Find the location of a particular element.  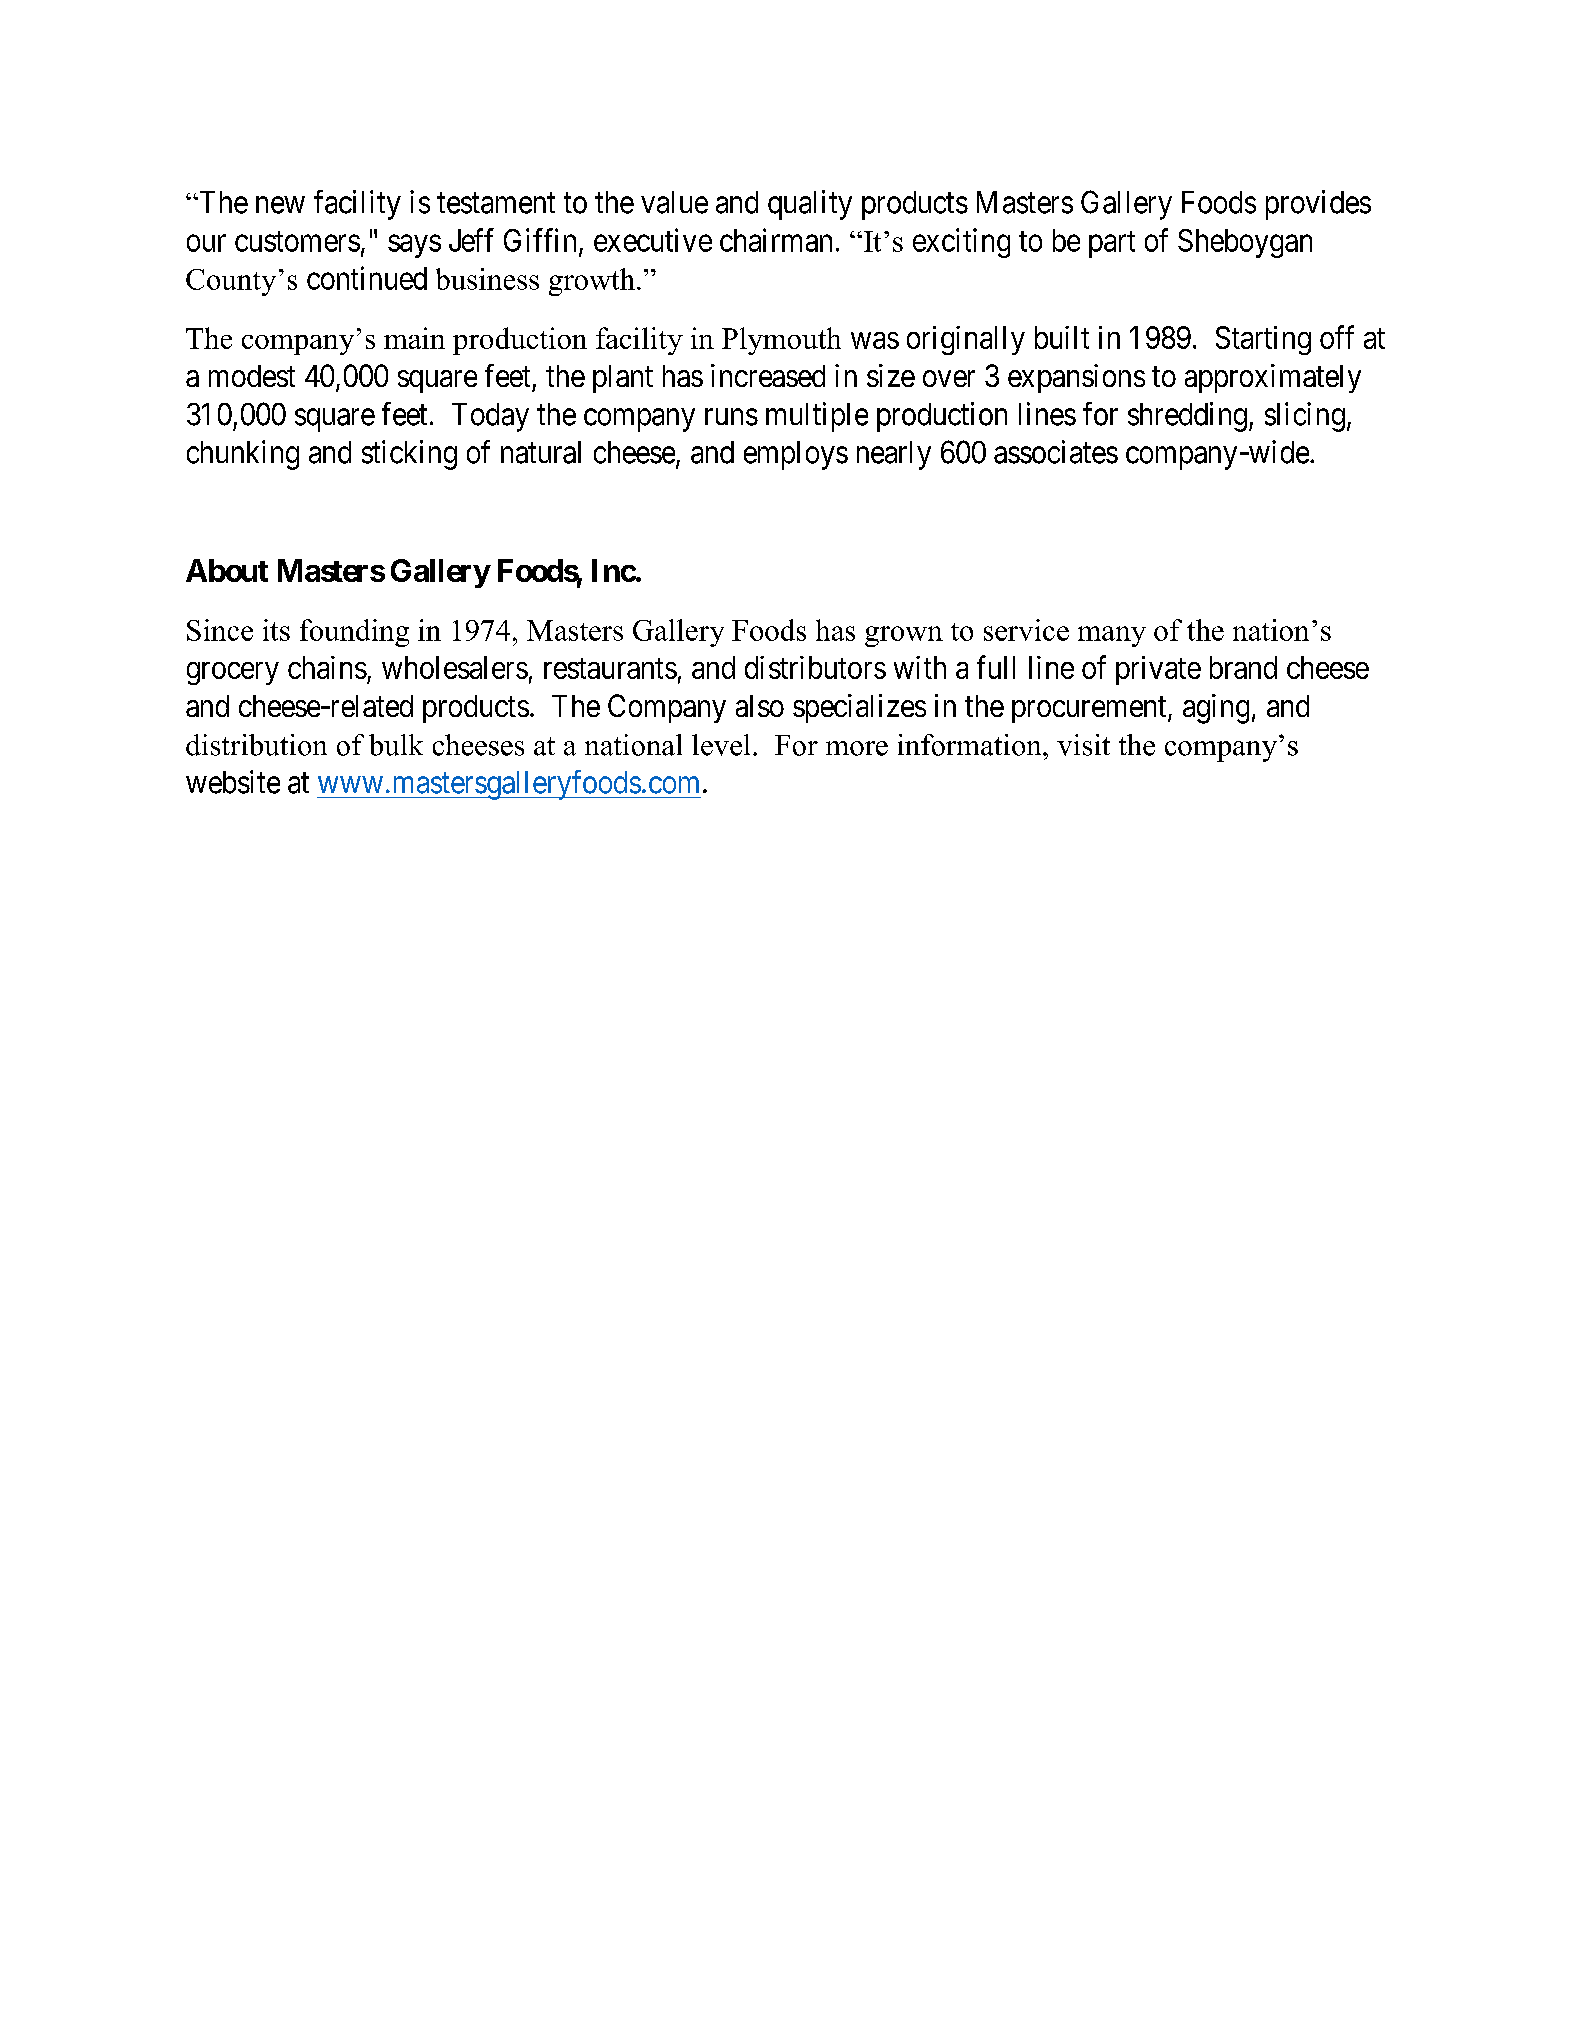

level is located at coordinates (721, 745).
